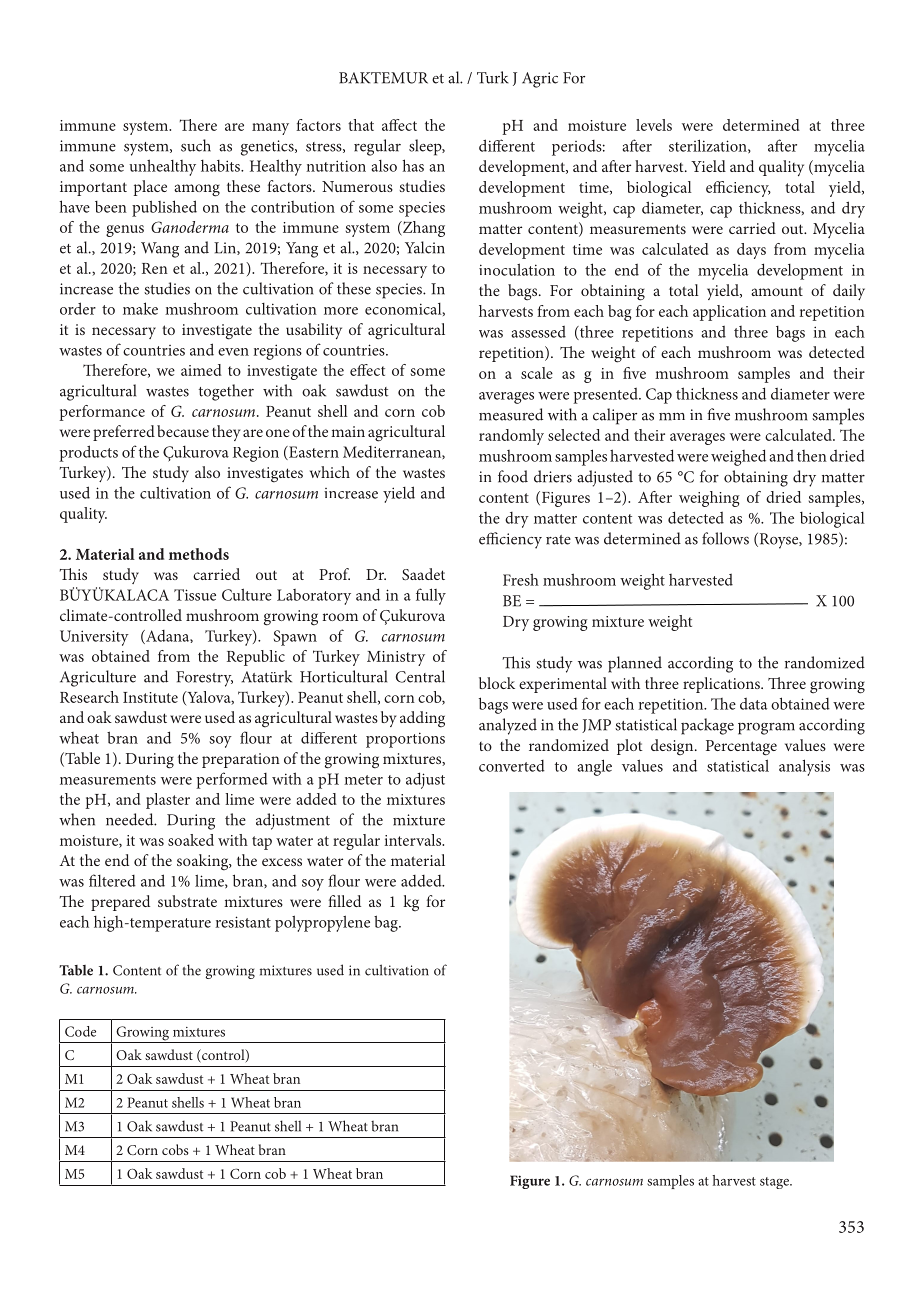 The image size is (924, 1304). What do you see at coordinates (183, 431) in the document?
I see `because` at bounding box center [183, 431].
